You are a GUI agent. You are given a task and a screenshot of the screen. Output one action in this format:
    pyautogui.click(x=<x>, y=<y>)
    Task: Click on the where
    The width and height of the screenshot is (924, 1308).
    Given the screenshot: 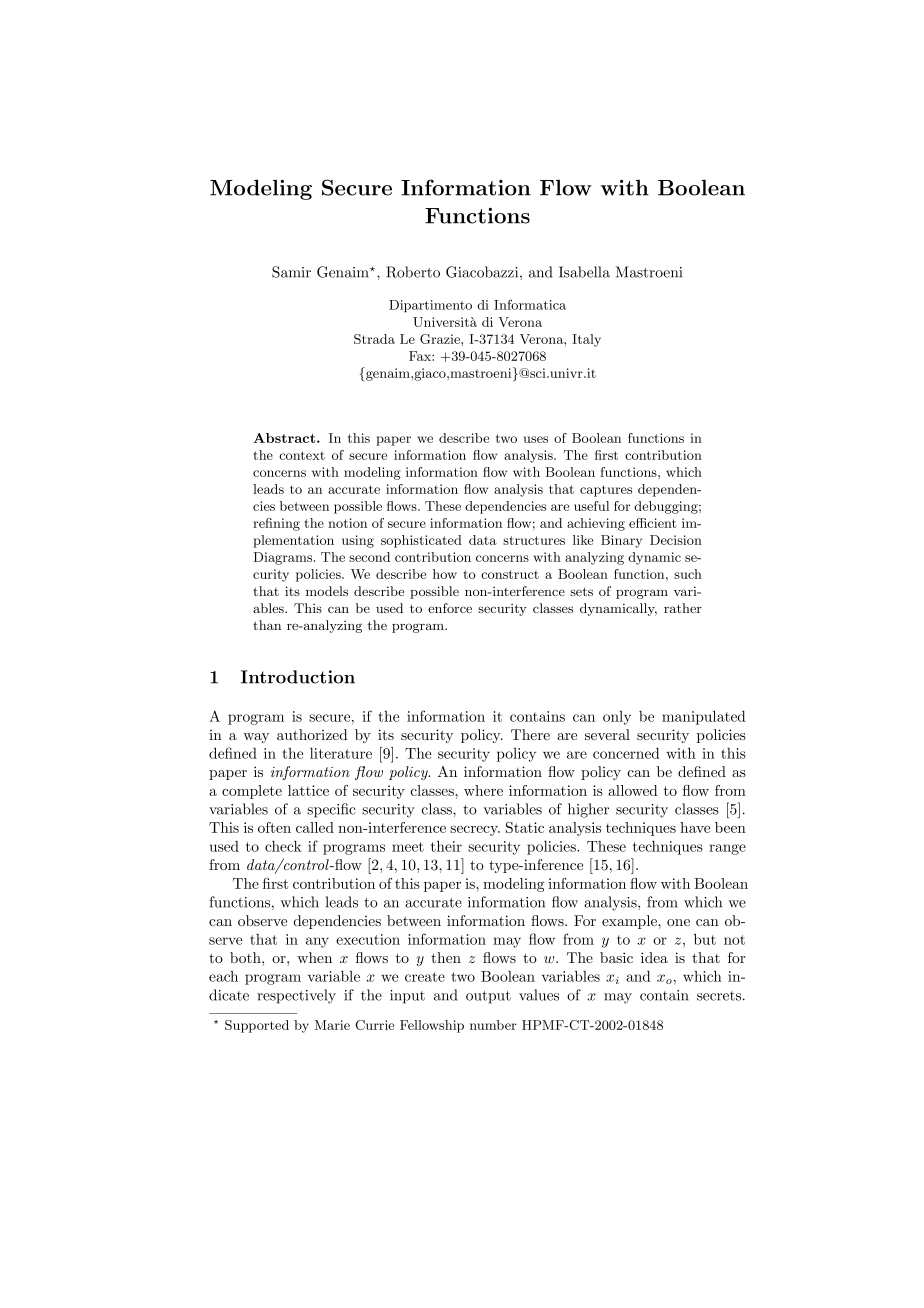 What is the action you would take?
    pyautogui.click(x=483, y=790)
